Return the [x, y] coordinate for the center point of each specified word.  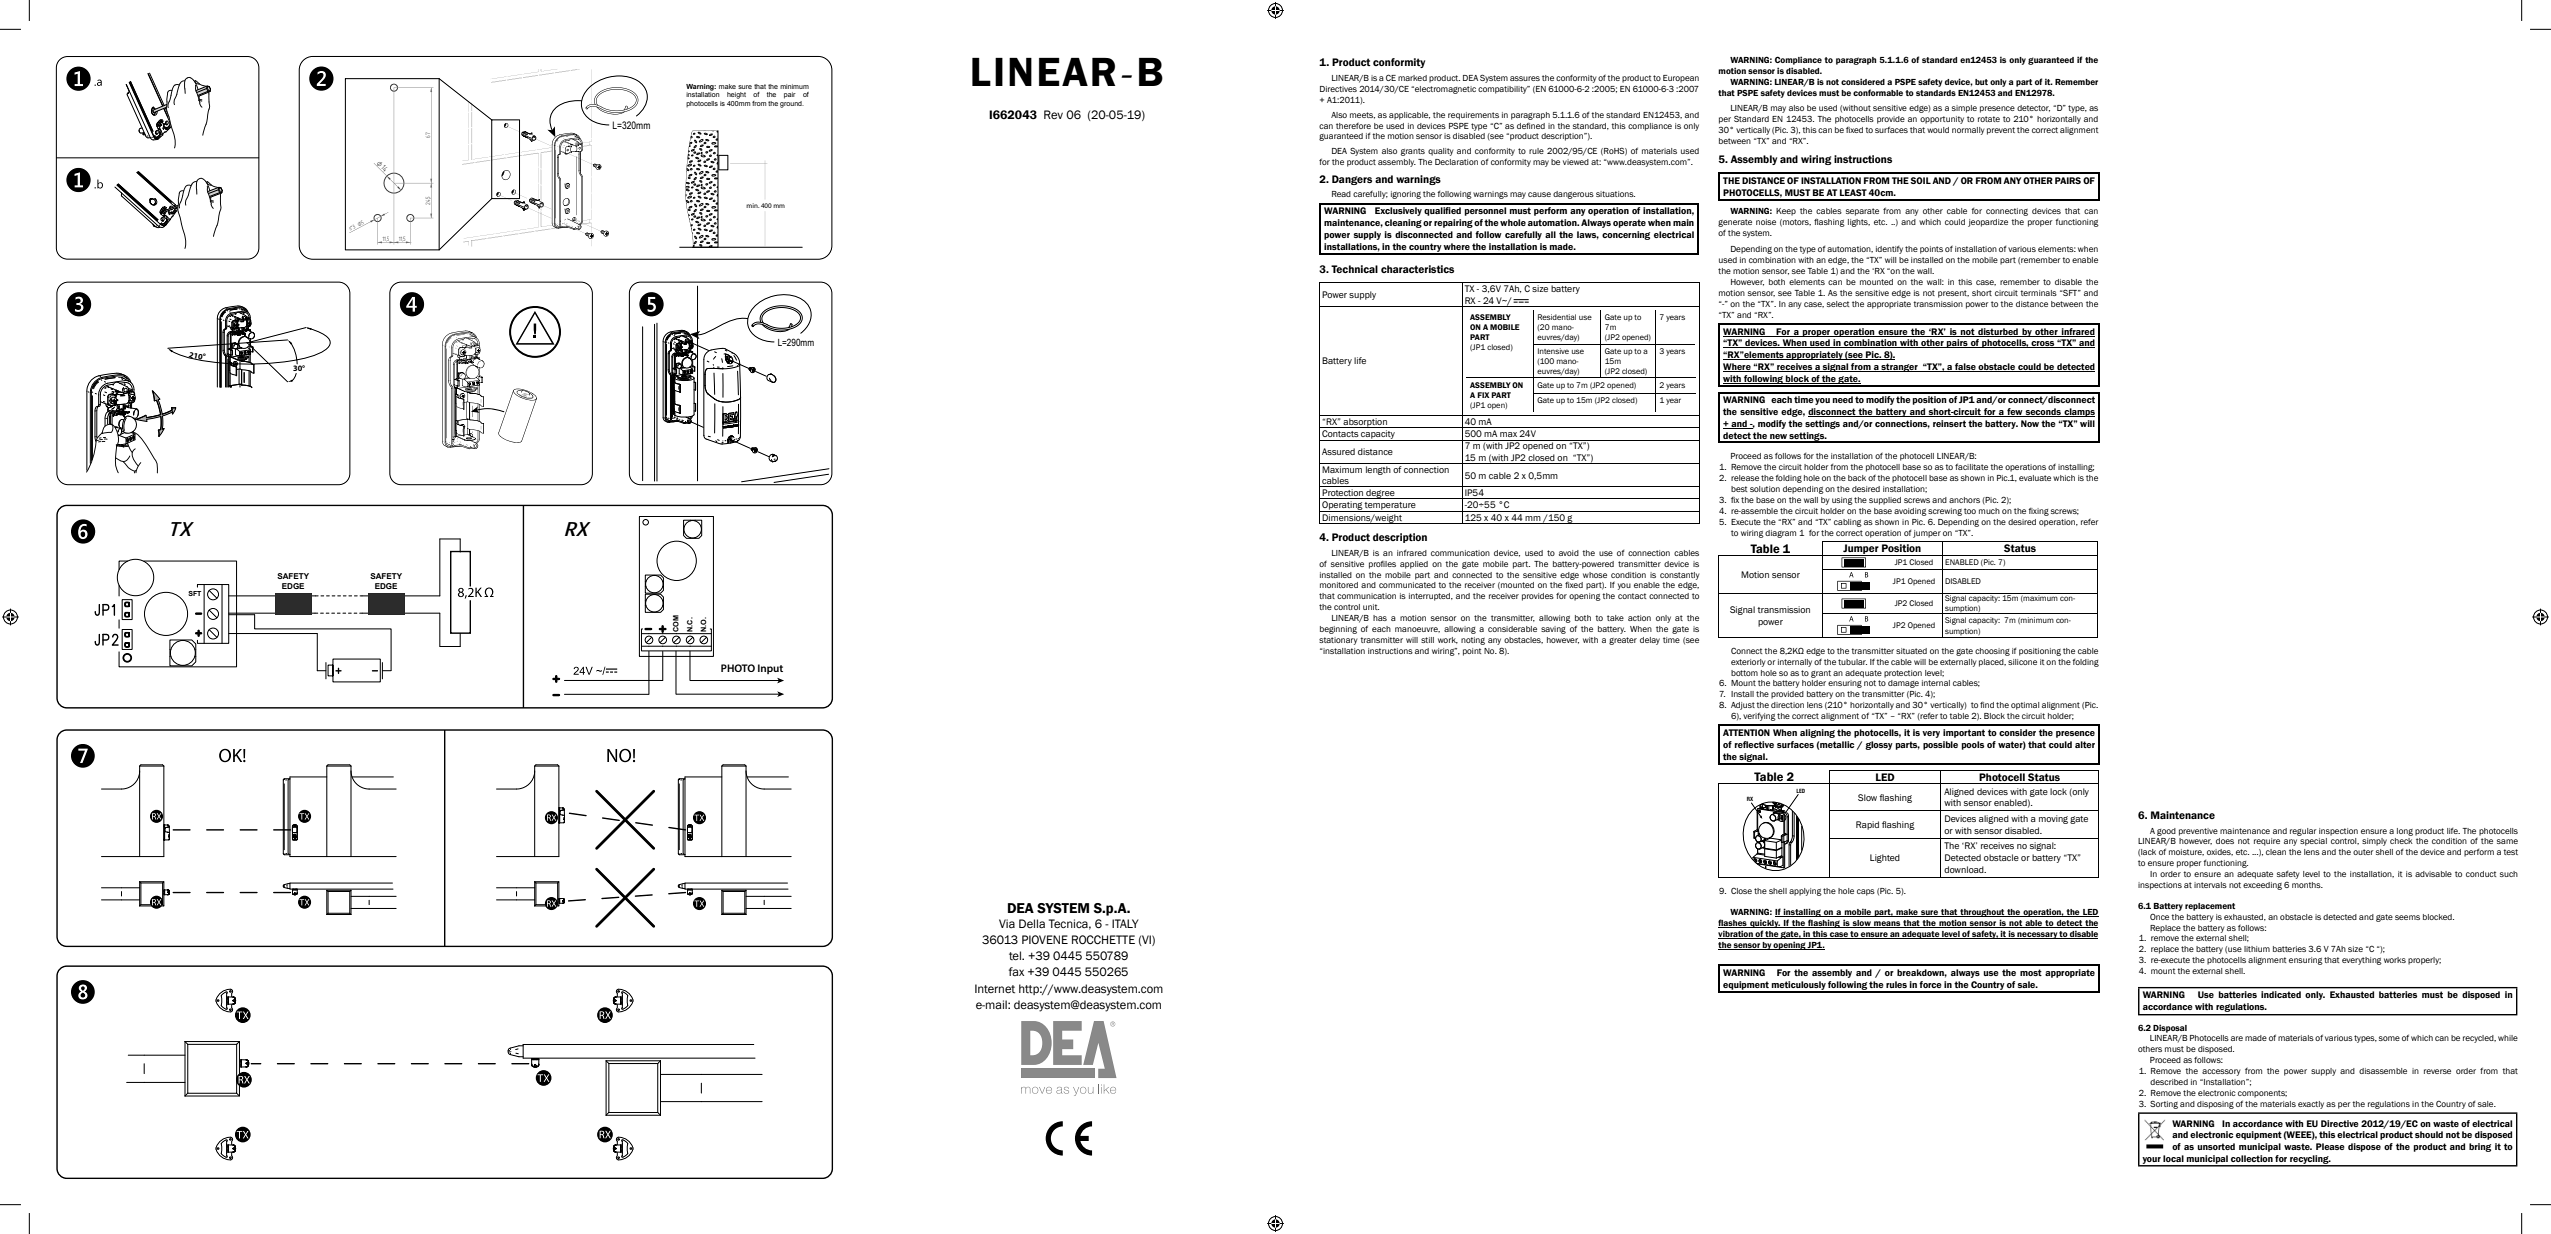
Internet [995, 989]
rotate [1989, 119]
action [1639, 618]
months [2307, 885]
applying [1805, 892]
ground [792, 103]
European [1681, 79]
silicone [2022, 662]
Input [770, 669]
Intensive [1553, 351]
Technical [1354, 269]
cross [2043, 344]
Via [1007, 923]
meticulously [1798, 986]
